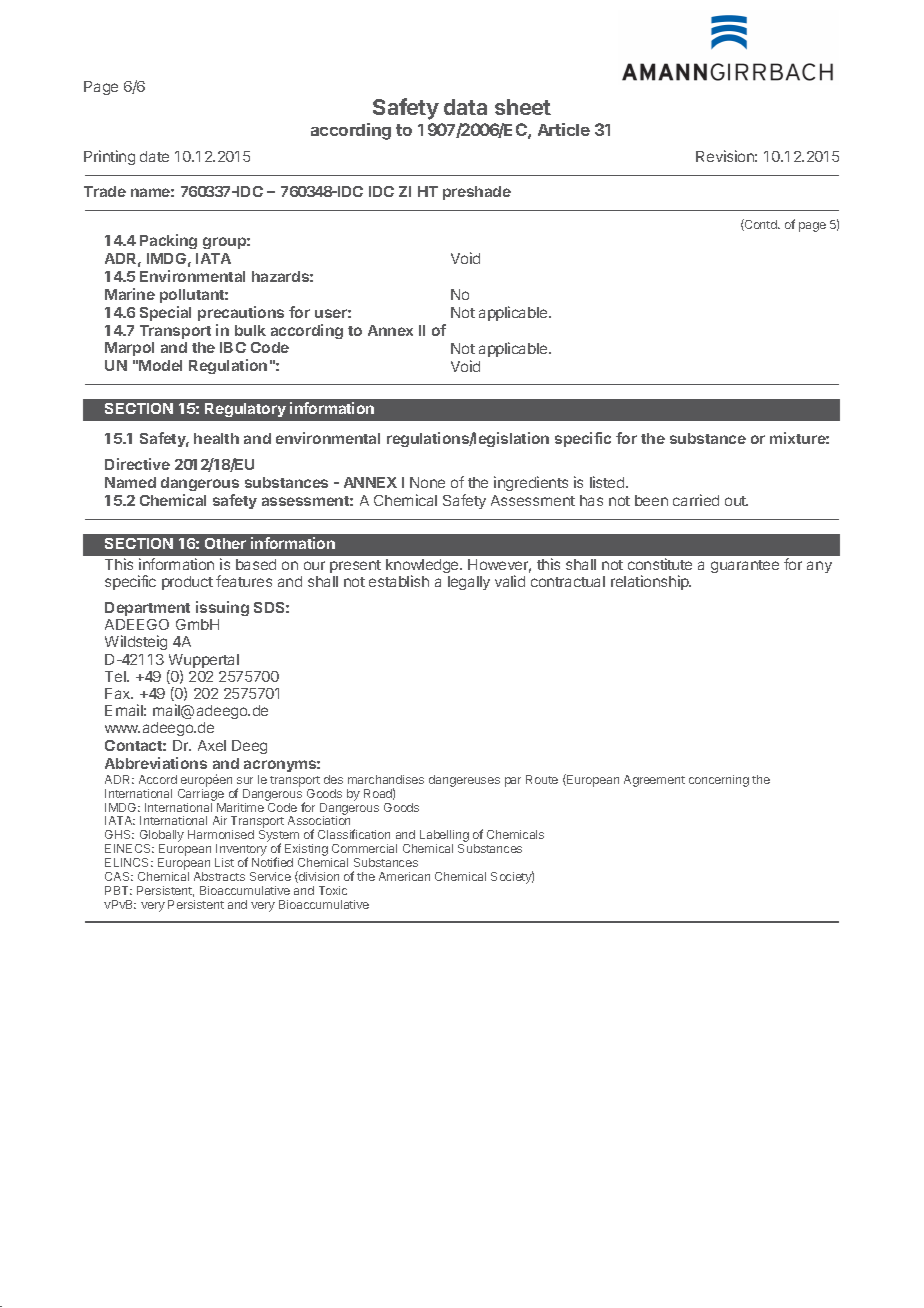  Describe the element at coordinates (427, 482) in the page. I see `None` at that location.
